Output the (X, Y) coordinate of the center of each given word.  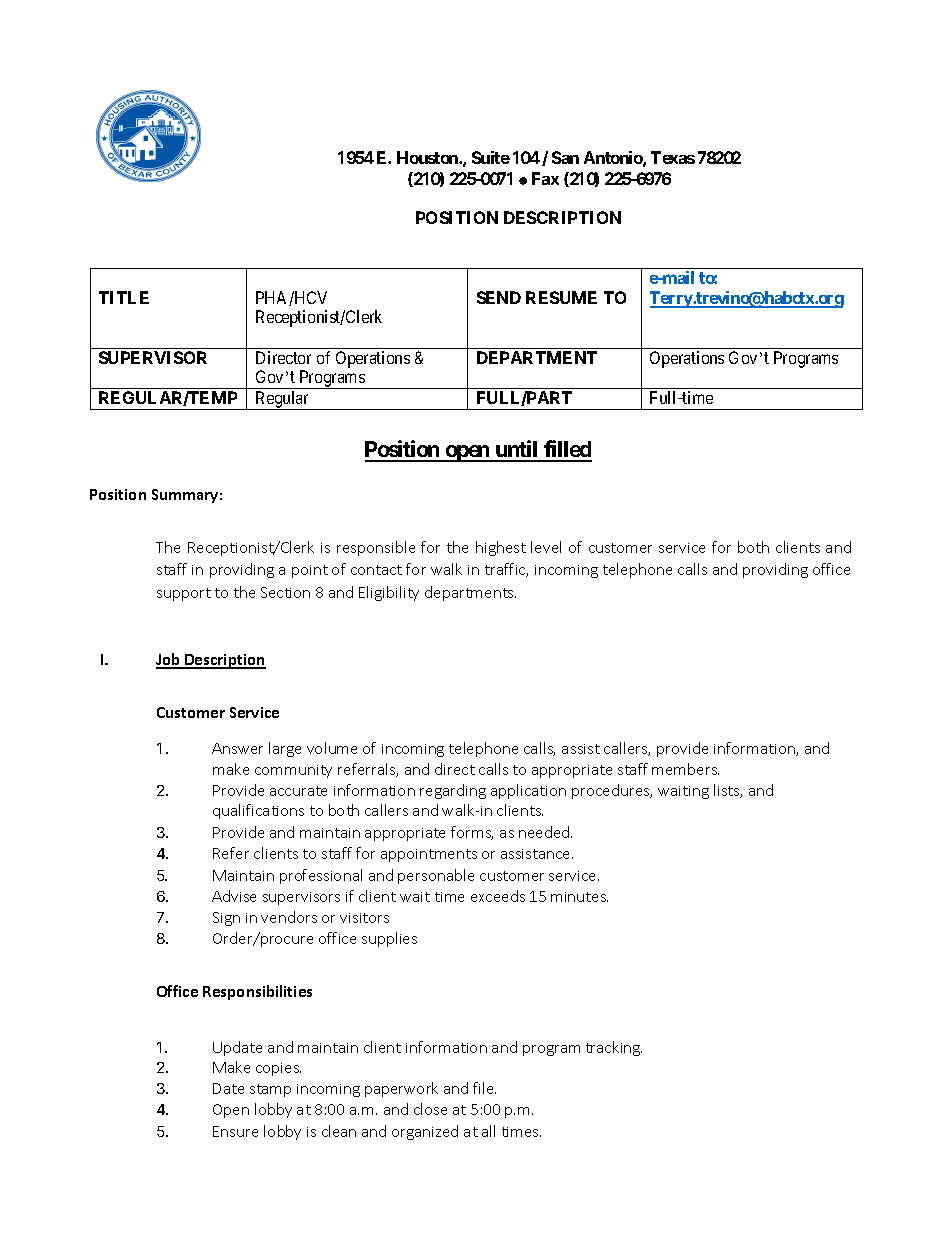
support (184, 594)
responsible (376, 548)
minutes (579, 897)
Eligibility (389, 593)
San (565, 157)
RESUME (561, 297)
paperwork (401, 1089)
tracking (614, 1048)
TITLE (124, 297)
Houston (428, 157)
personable (436, 876)
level (546, 547)
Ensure (235, 1131)
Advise (234, 896)
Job (169, 660)
